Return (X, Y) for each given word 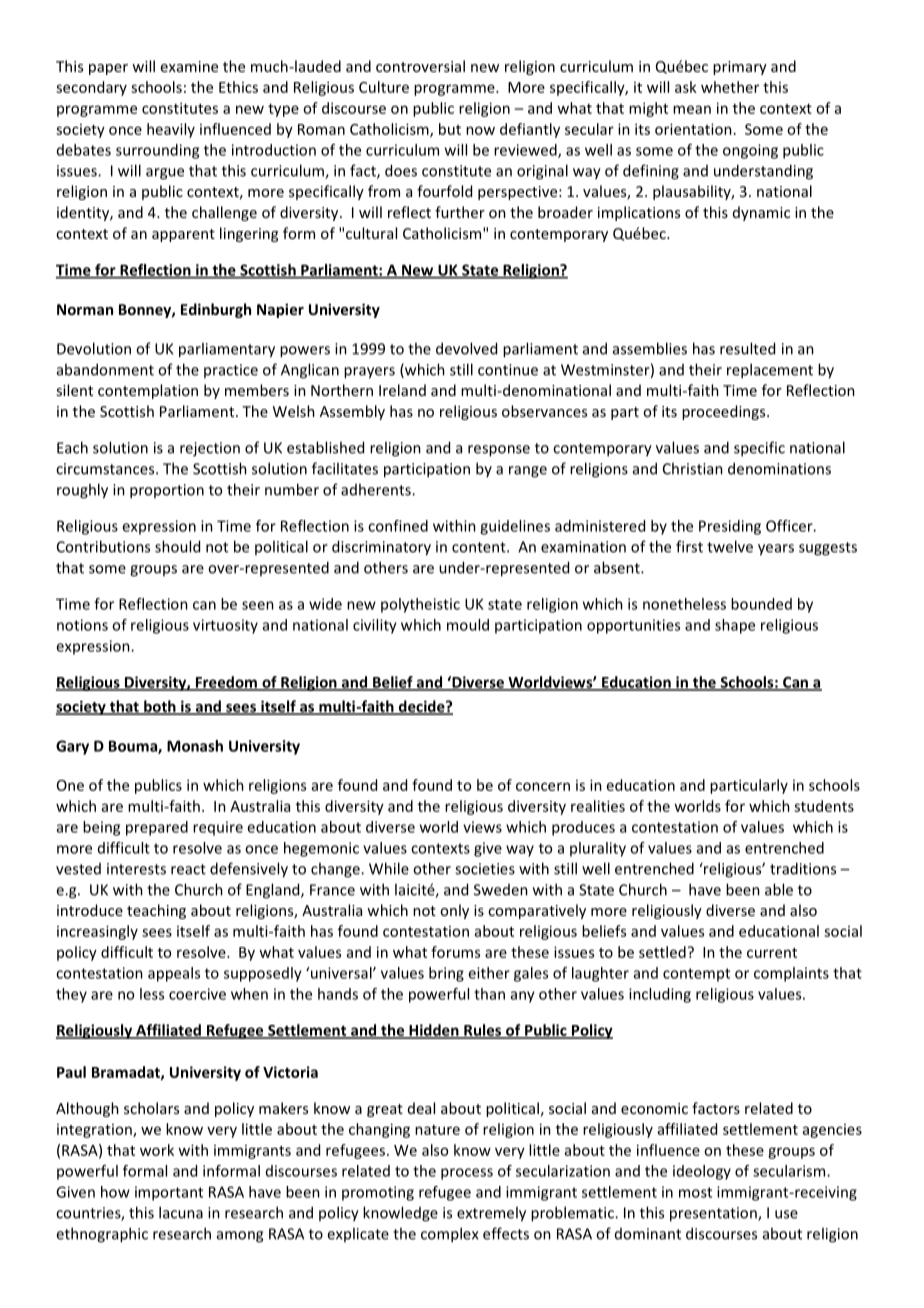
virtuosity (225, 626)
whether (730, 87)
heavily (171, 130)
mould (468, 625)
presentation (714, 1214)
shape (735, 626)
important (169, 1193)
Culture (384, 87)
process (467, 1174)
